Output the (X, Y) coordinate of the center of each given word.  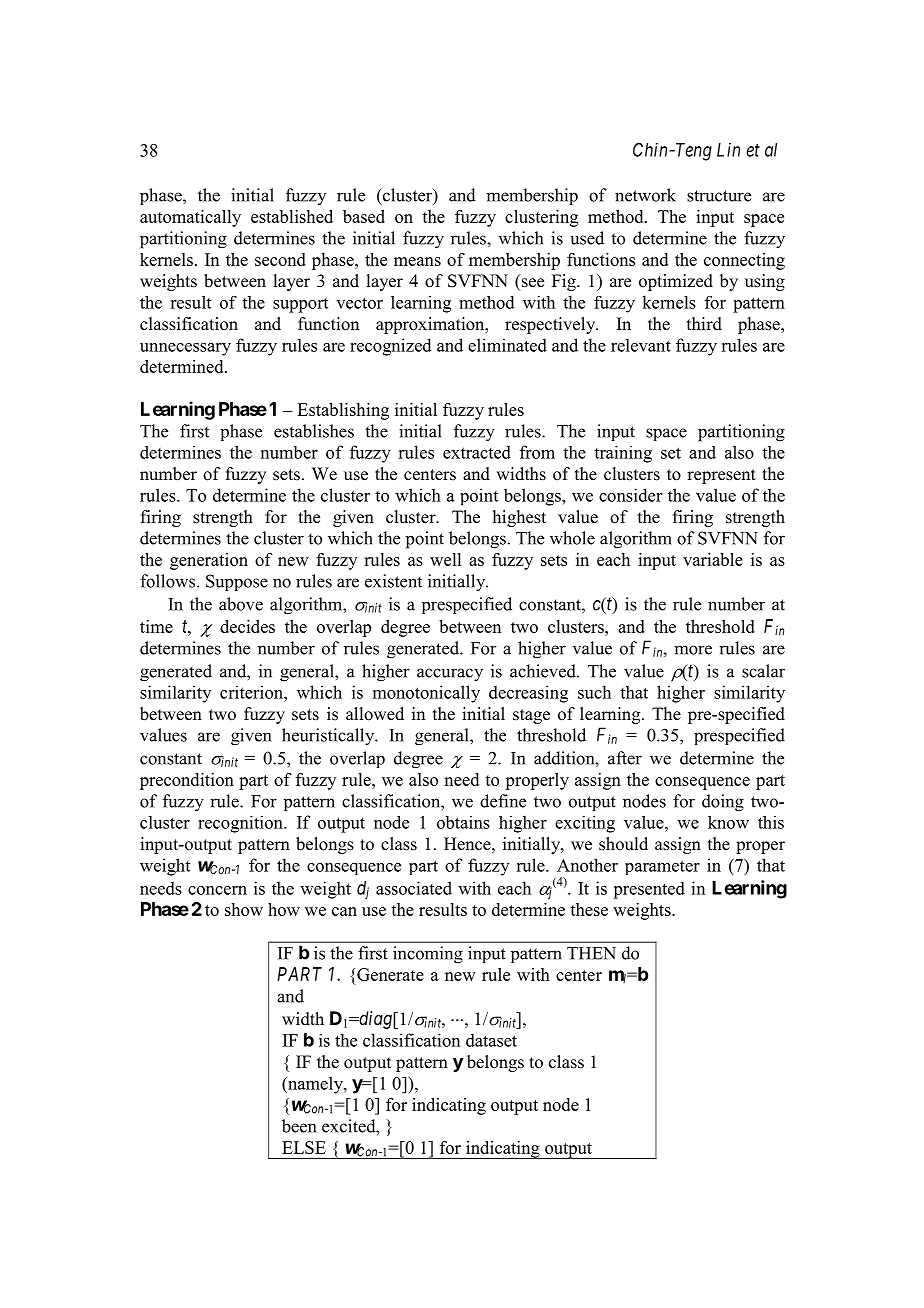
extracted (477, 452)
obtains (463, 822)
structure (719, 196)
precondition (187, 781)
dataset (491, 1040)
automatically (190, 218)
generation (209, 561)
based (364, 216)
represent (721, 476)
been (299, 1126)
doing (723, 803)
